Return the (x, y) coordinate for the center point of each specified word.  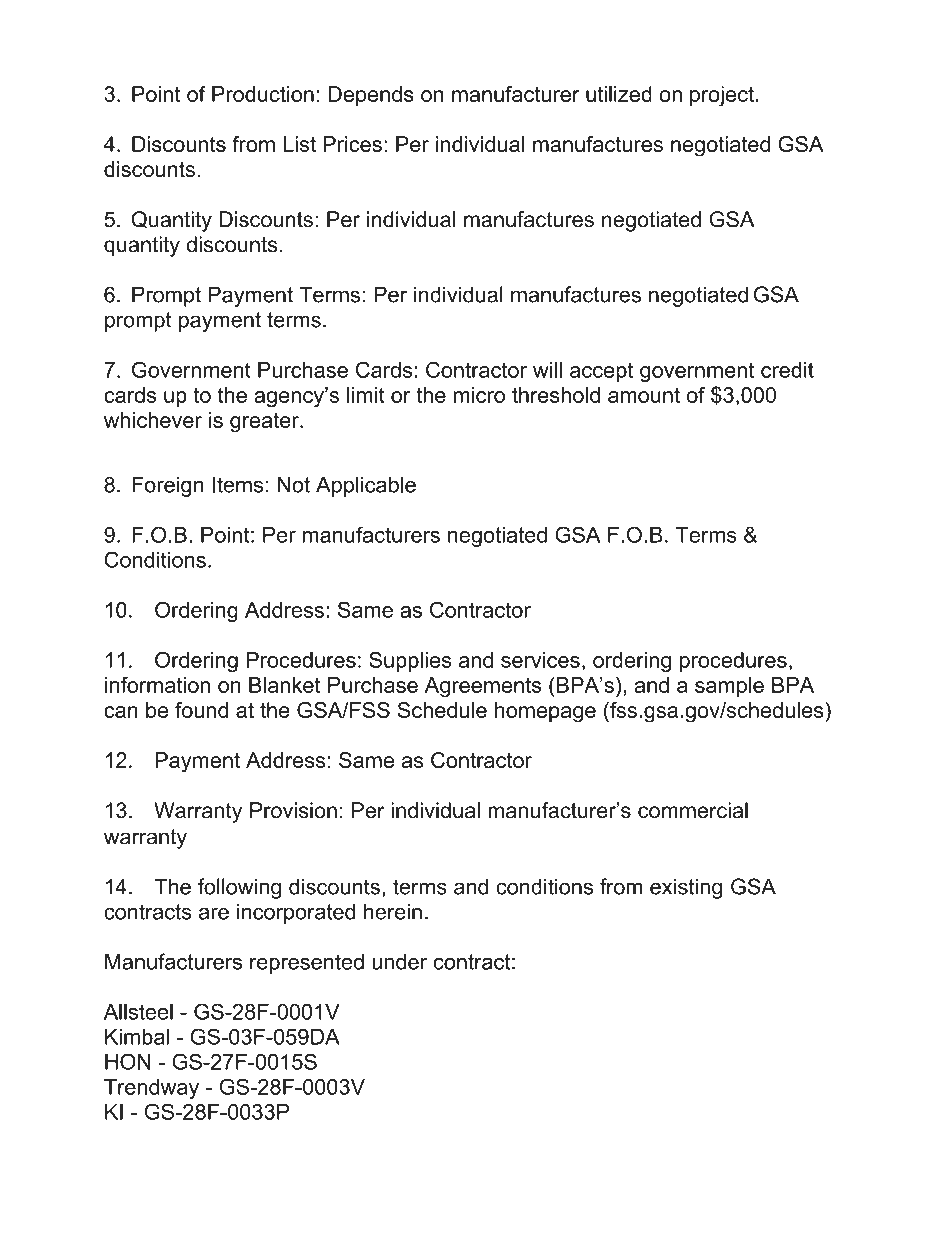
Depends (371, 96)
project (722, 96)
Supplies (410, 661)
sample (729, 687)
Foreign (167, 486)
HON (128, 1061)
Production (263, 94)
